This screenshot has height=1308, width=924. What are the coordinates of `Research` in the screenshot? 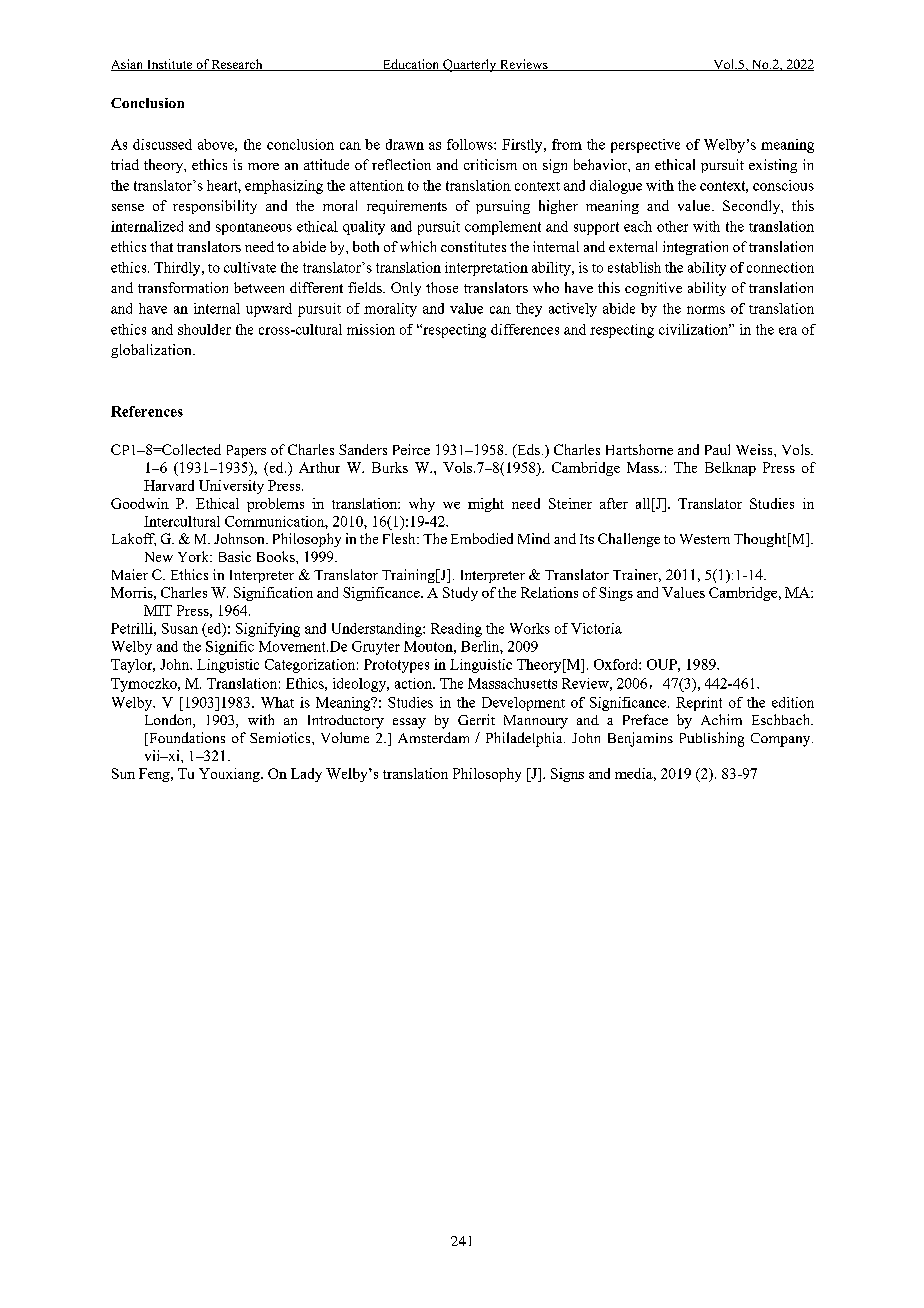 It's located at (237, 65).
